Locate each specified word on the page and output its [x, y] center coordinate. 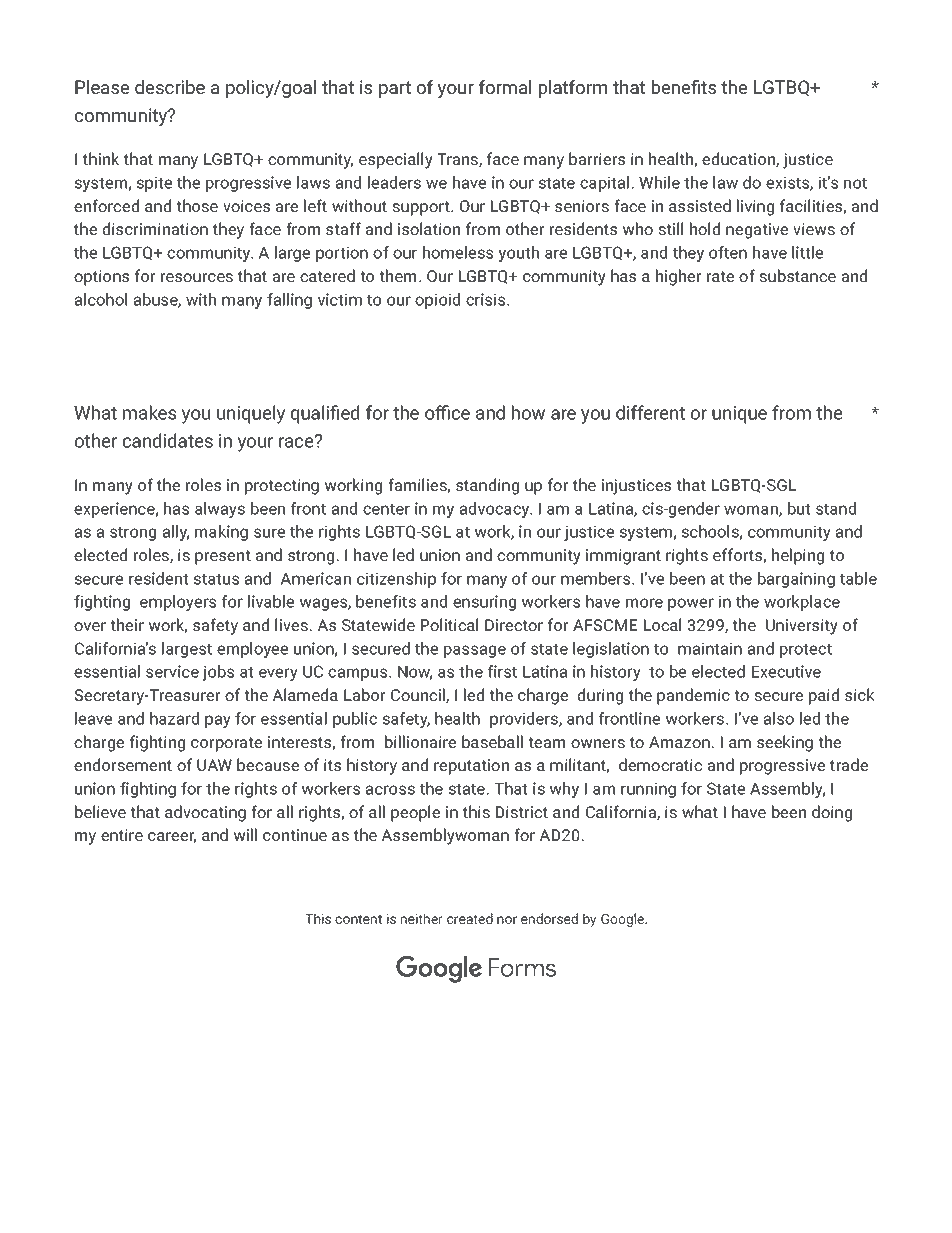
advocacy [496, 510]
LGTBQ [783, 88]
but [799, 508]
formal [505, 87]
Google [624, 920]
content [358, 919]
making [221, 533]
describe [170, 87]
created [470, 918]
